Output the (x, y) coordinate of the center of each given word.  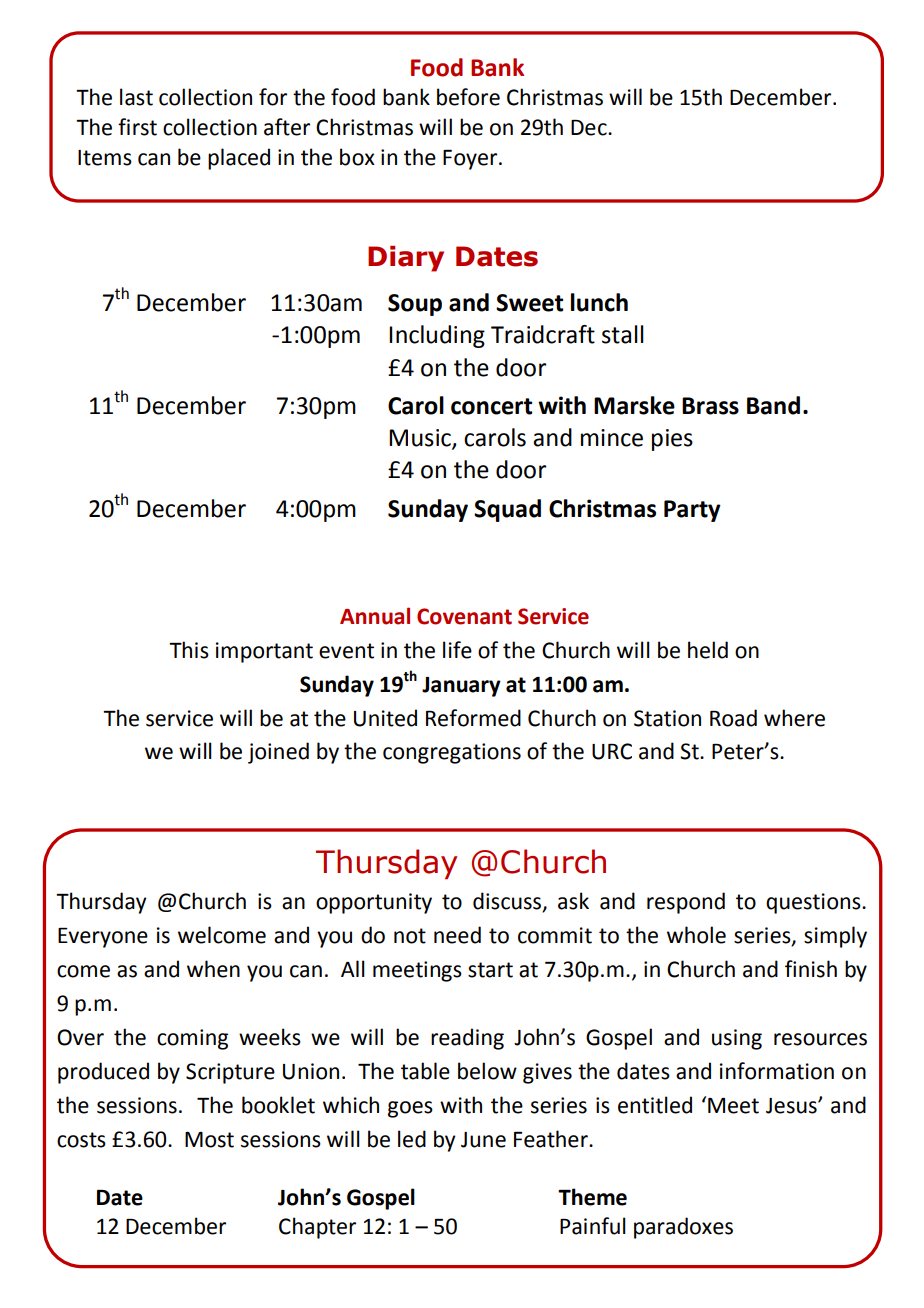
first (137, 127)
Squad (507, 510)
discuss (508, 902)
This (189, 650)
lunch (599, 302)
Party (692, 511)
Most (209, 1140)
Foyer (471, 160)
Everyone (103, 938)
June (483, 1140)
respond (686, 903)
